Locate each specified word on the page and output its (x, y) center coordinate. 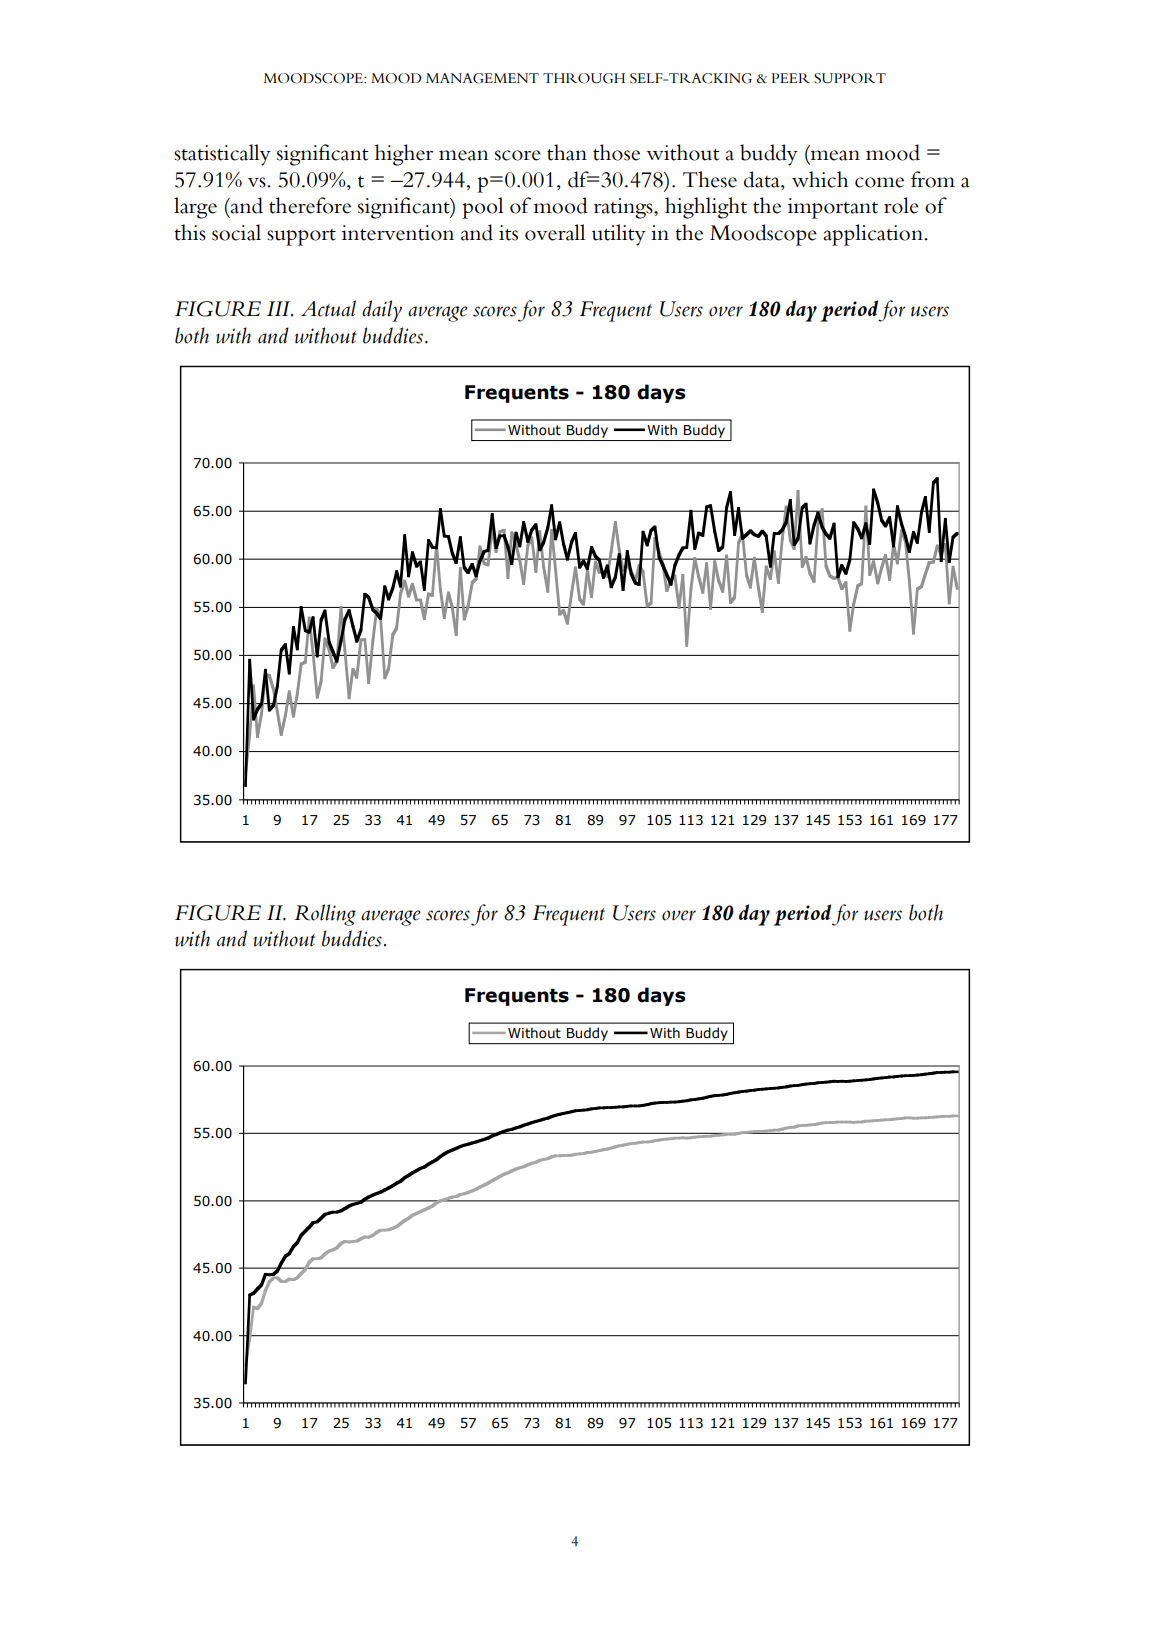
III (280, 309)
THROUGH (584, 78)
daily (382, 311)
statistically (222, 155)
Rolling (325, 915)
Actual (328, 308)
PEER (790, 78)
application (874, 235)
